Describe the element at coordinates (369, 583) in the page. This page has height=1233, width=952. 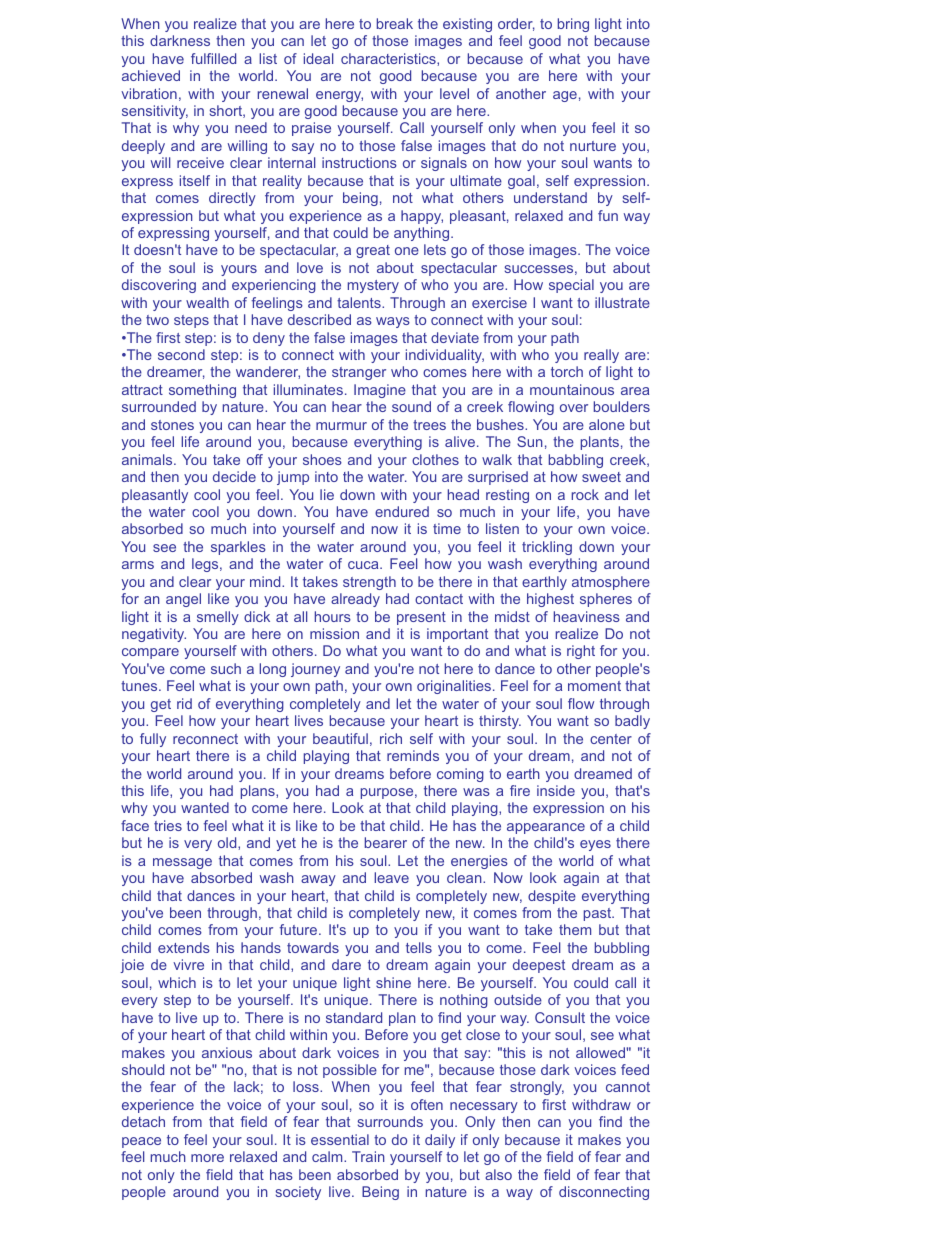
I see `strength` at that location.
